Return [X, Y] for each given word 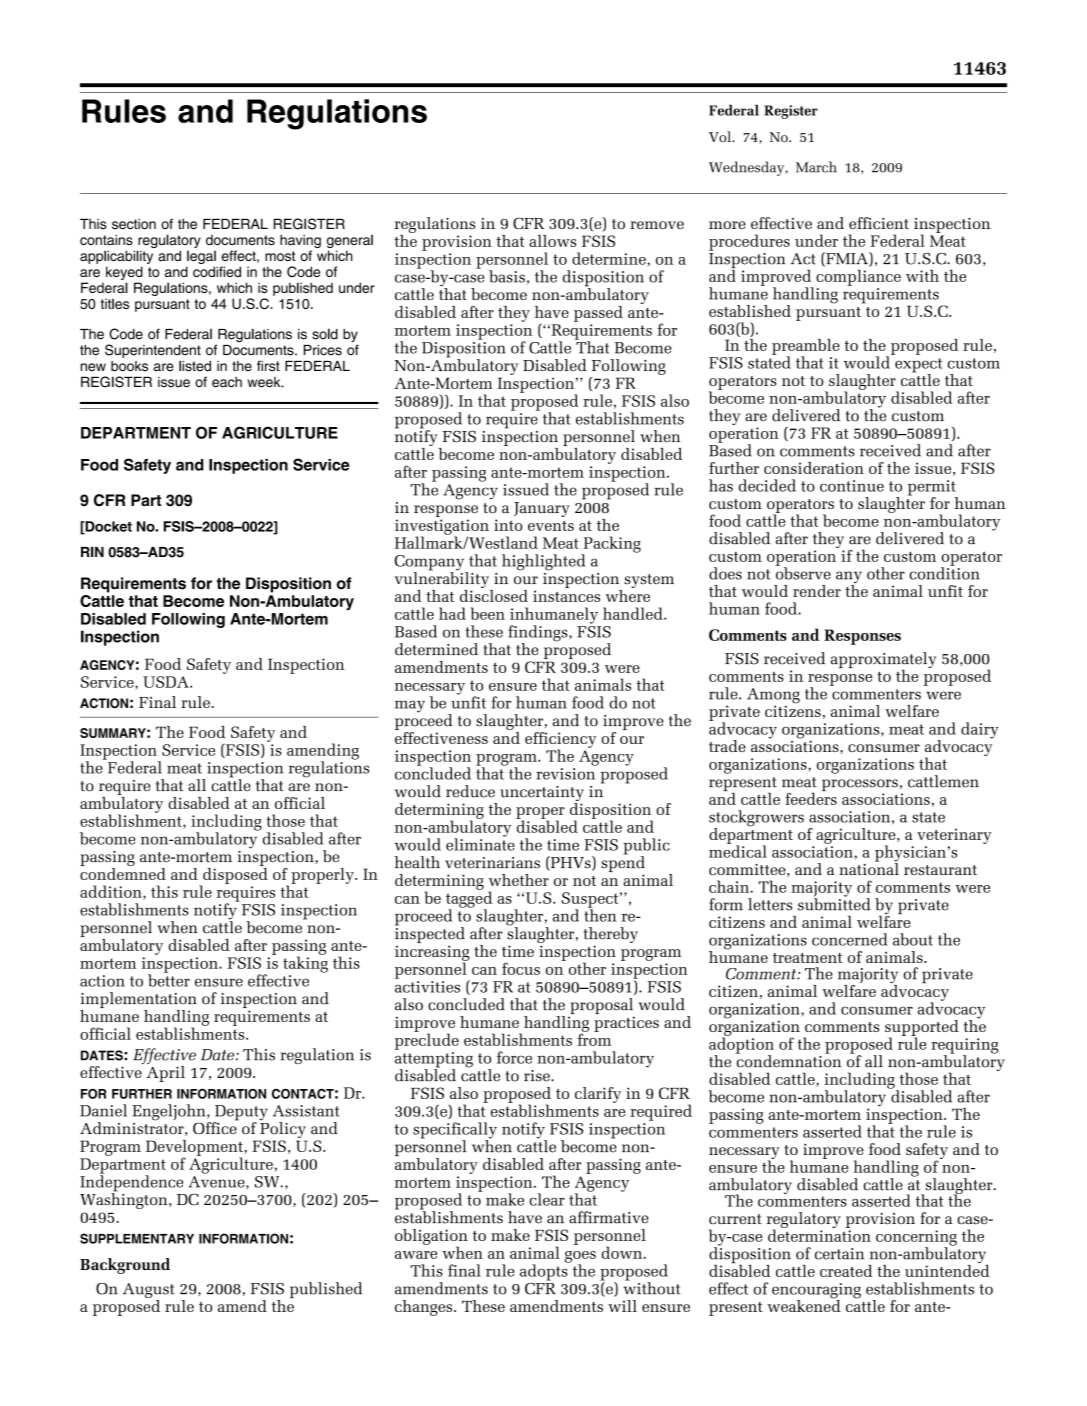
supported [922, 1029]
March [816, 167]
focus [521, 968]
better [169, 979]
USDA [167, 682]
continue [852, 486]
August [149, 1292]
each [227, 382]
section [134, 224]
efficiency [560, 741]
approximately [883, 661]
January [542, 509]
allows [552, 241]
